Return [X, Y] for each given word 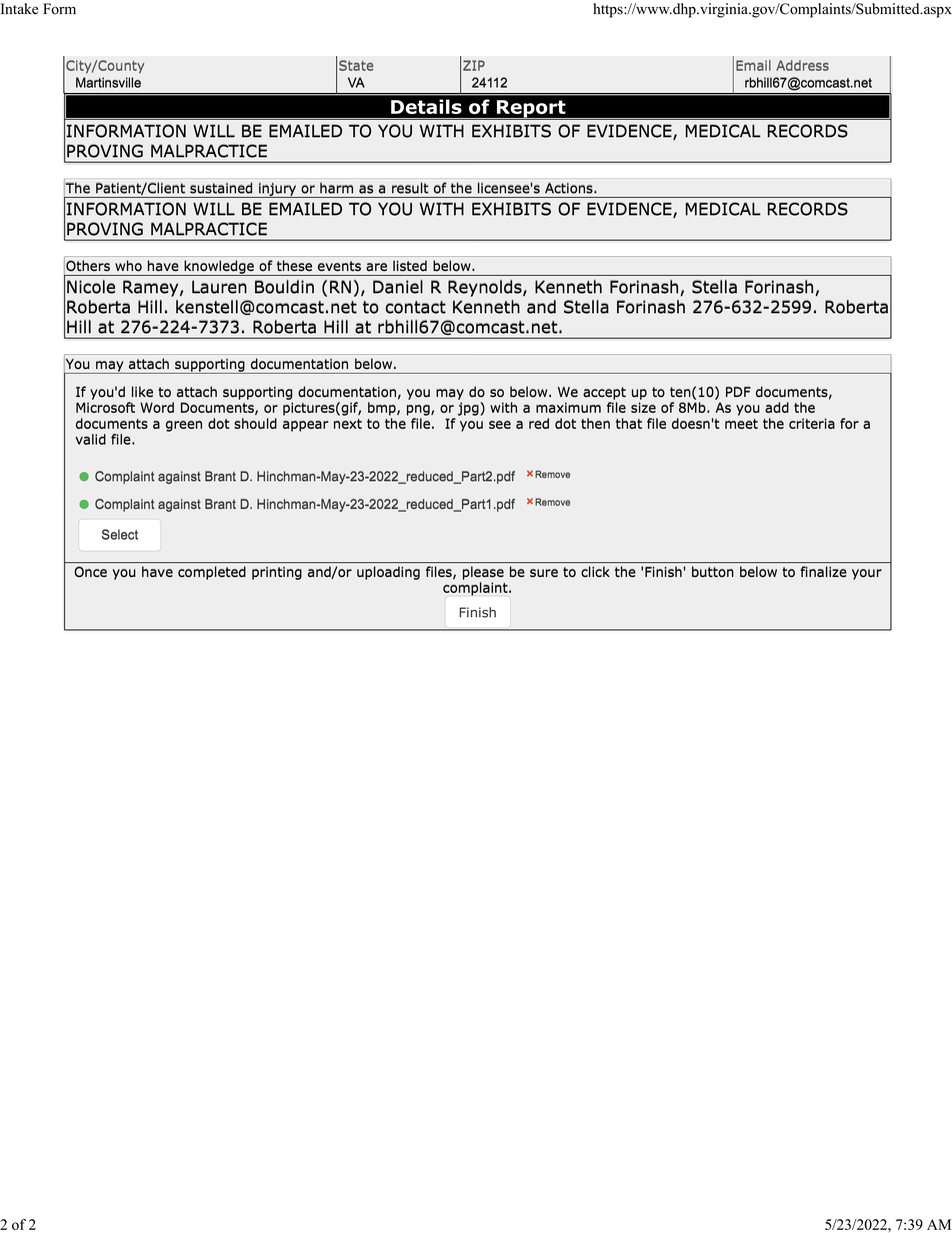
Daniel [398, 286]
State [356, 65]
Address [802, 65]
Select [120, 534]
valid [91, 439]
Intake [19, 9]
